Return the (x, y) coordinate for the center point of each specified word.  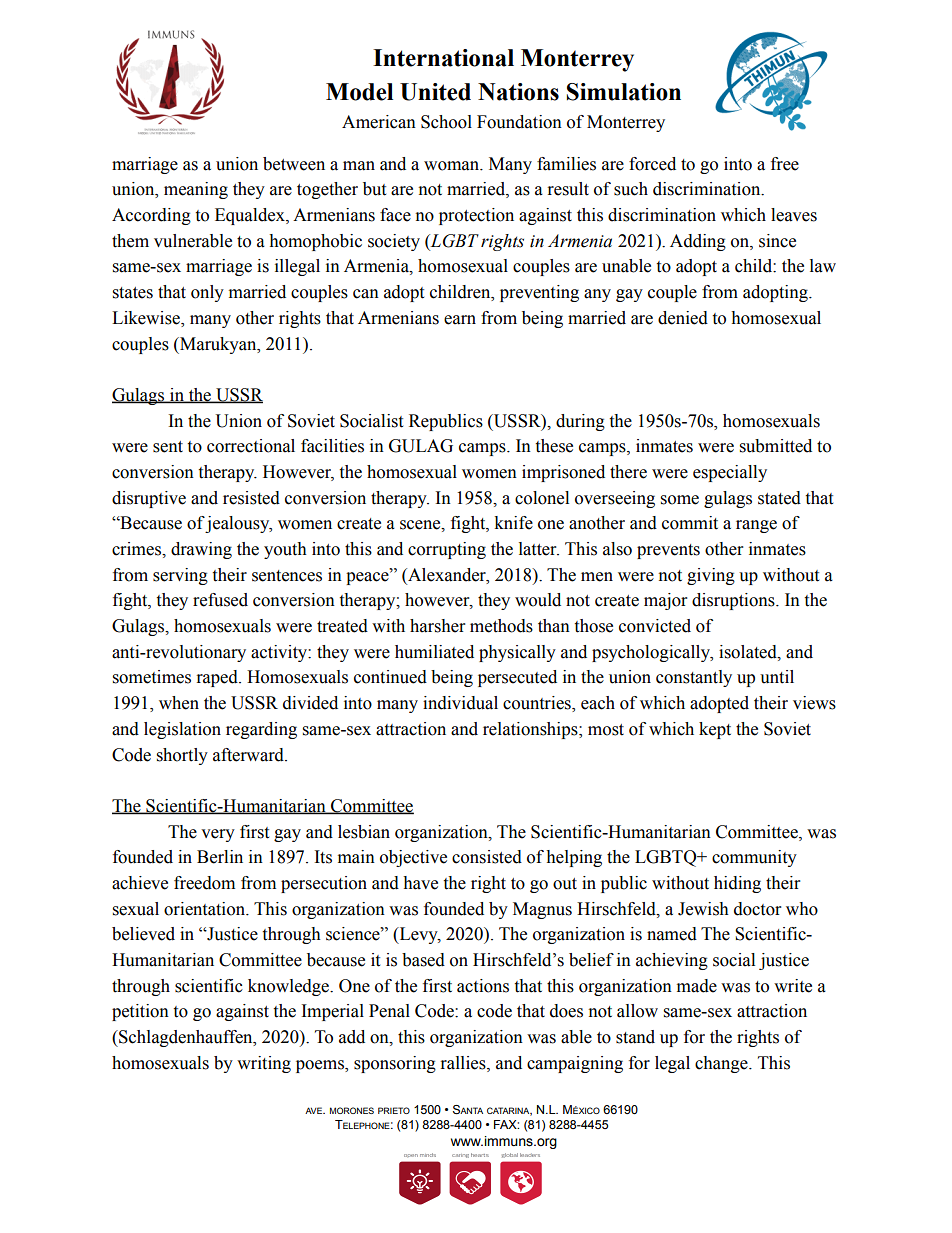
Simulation (624, 92)
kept (715, 730)
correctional (251, 446)
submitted (776, 446)
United (435, 92)
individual (460, 703)
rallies (464, 1063)
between (294, 164)
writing (264, 1064)
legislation (182, 730)
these (554, 446)
